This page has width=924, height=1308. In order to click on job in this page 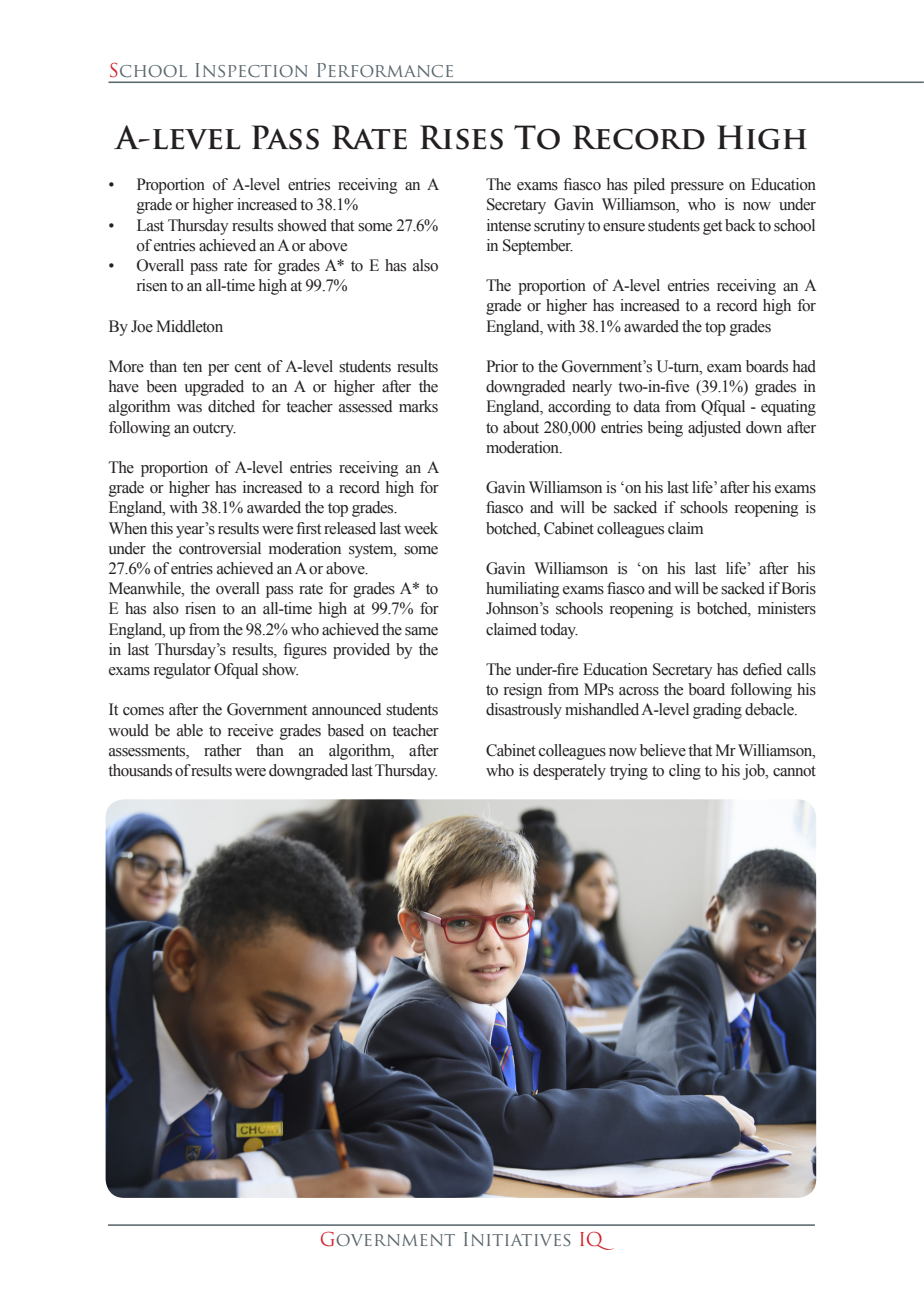, I will do `click(755, 772)`.
